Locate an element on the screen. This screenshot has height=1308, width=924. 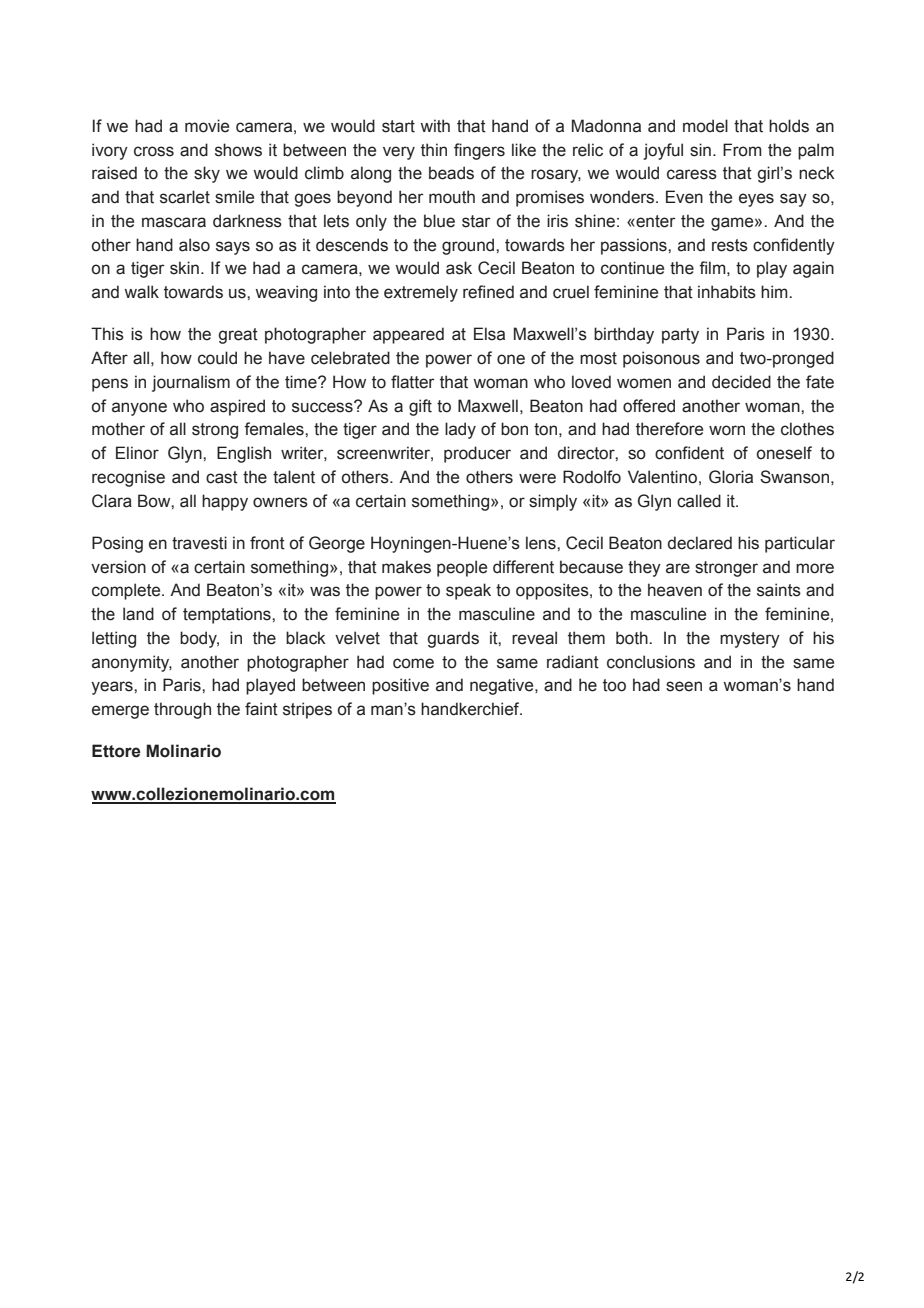
From is located at coordinates (742, 150).
